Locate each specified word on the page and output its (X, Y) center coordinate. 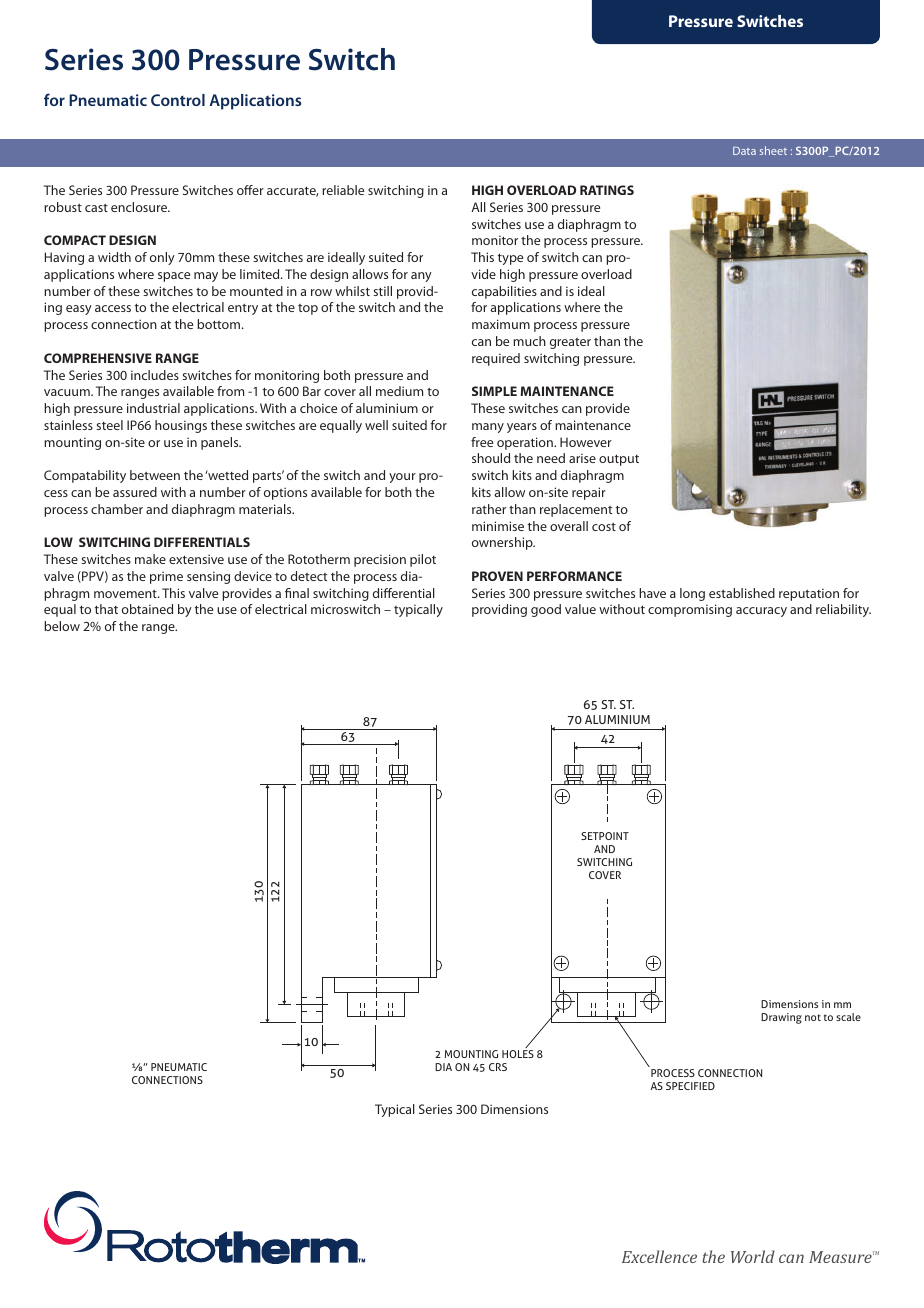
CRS (498, 1067)
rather (489, 509)
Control (178, 100)
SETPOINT (605, 836)
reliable (343, 190)
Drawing (781, 1018)
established (742, 593)
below (62, 626)
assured (135, 492)
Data (744, 150)
